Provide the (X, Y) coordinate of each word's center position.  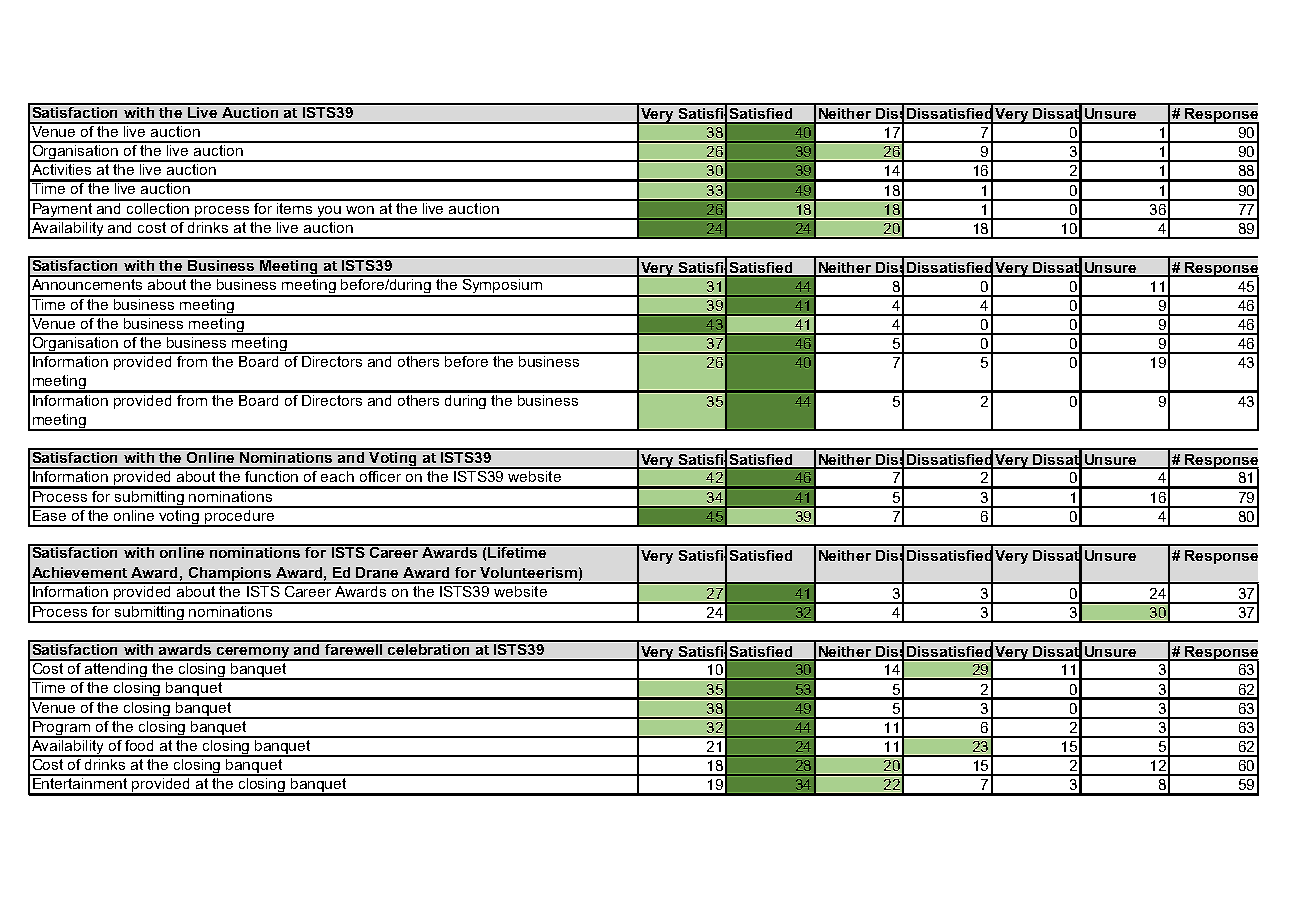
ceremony (253, 654)
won (360, 210)
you (330, 212)
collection (158, 207)
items (295, 207)
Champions (230, 575)
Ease (49, 514)
